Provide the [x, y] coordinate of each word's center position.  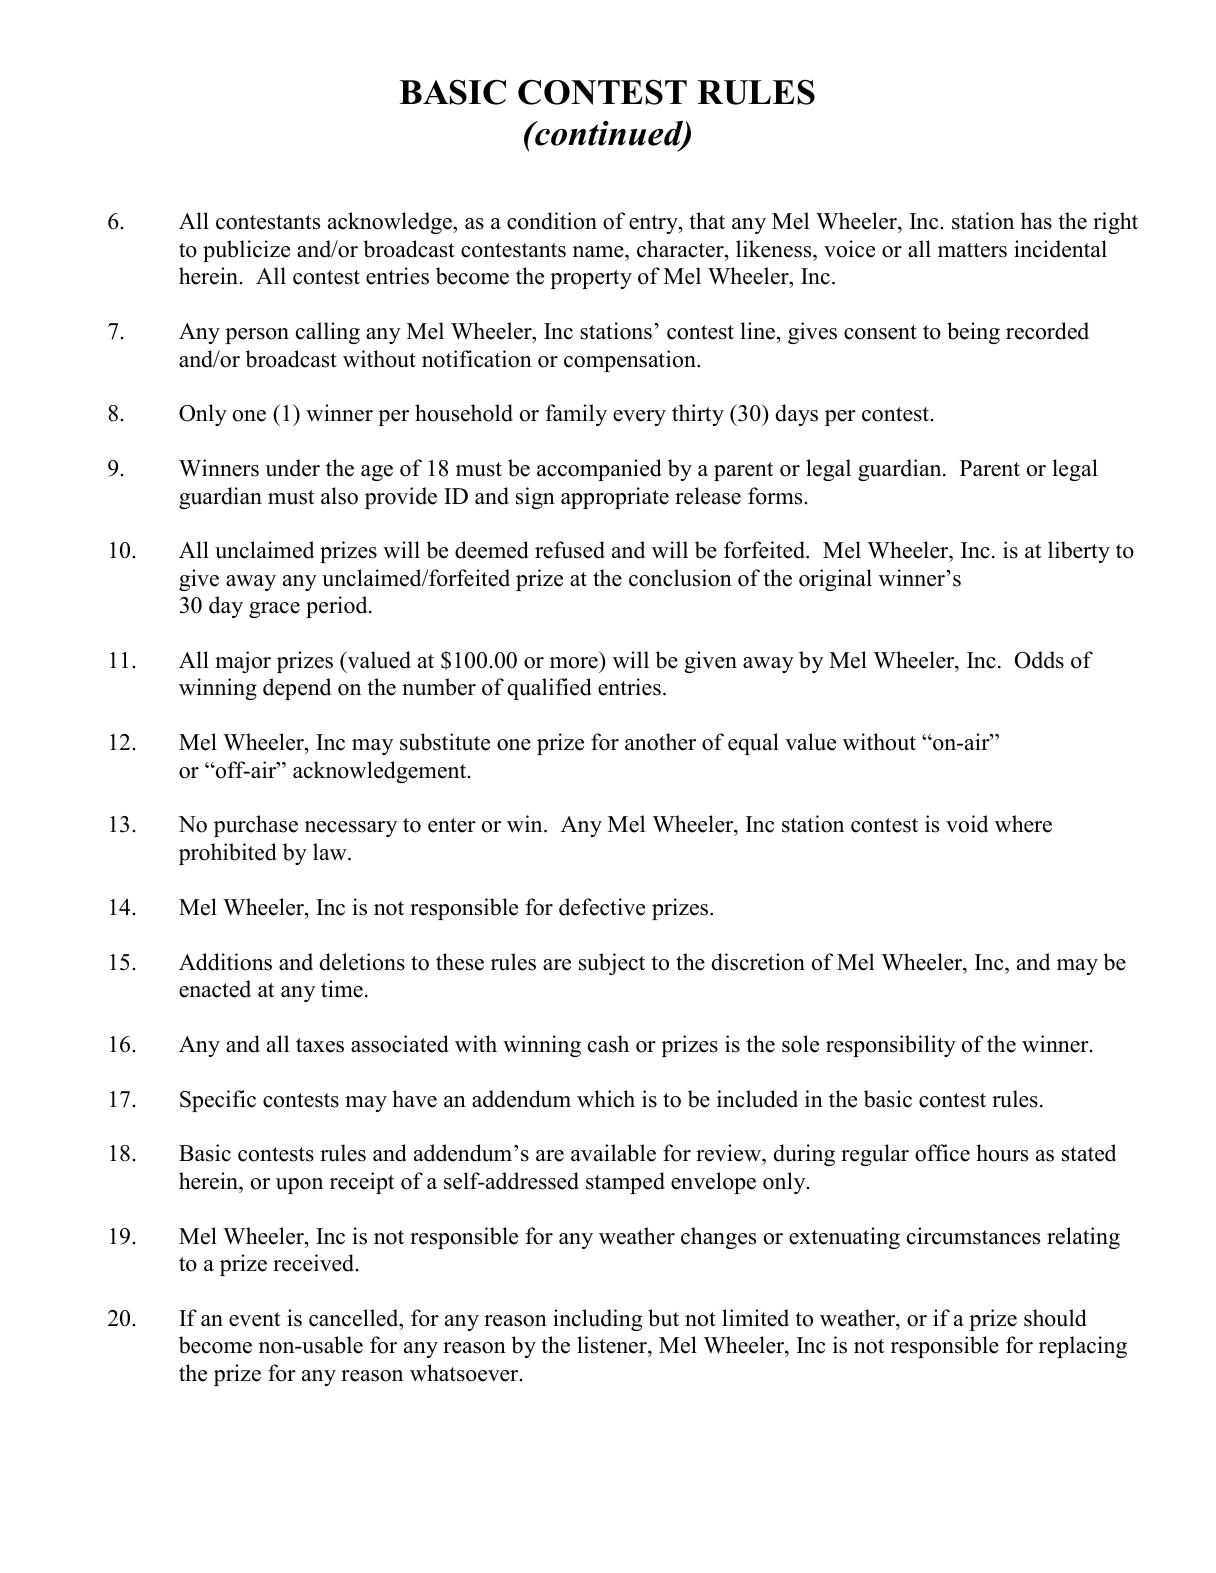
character [681, 249]
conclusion [680, 578]
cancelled [355, 1318]
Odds [1039, 660]
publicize [246, 251]
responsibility [891, 1046]
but [663, 1318]
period [338, 607]
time [342, 989]
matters [972, 250]
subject [612, 964]
